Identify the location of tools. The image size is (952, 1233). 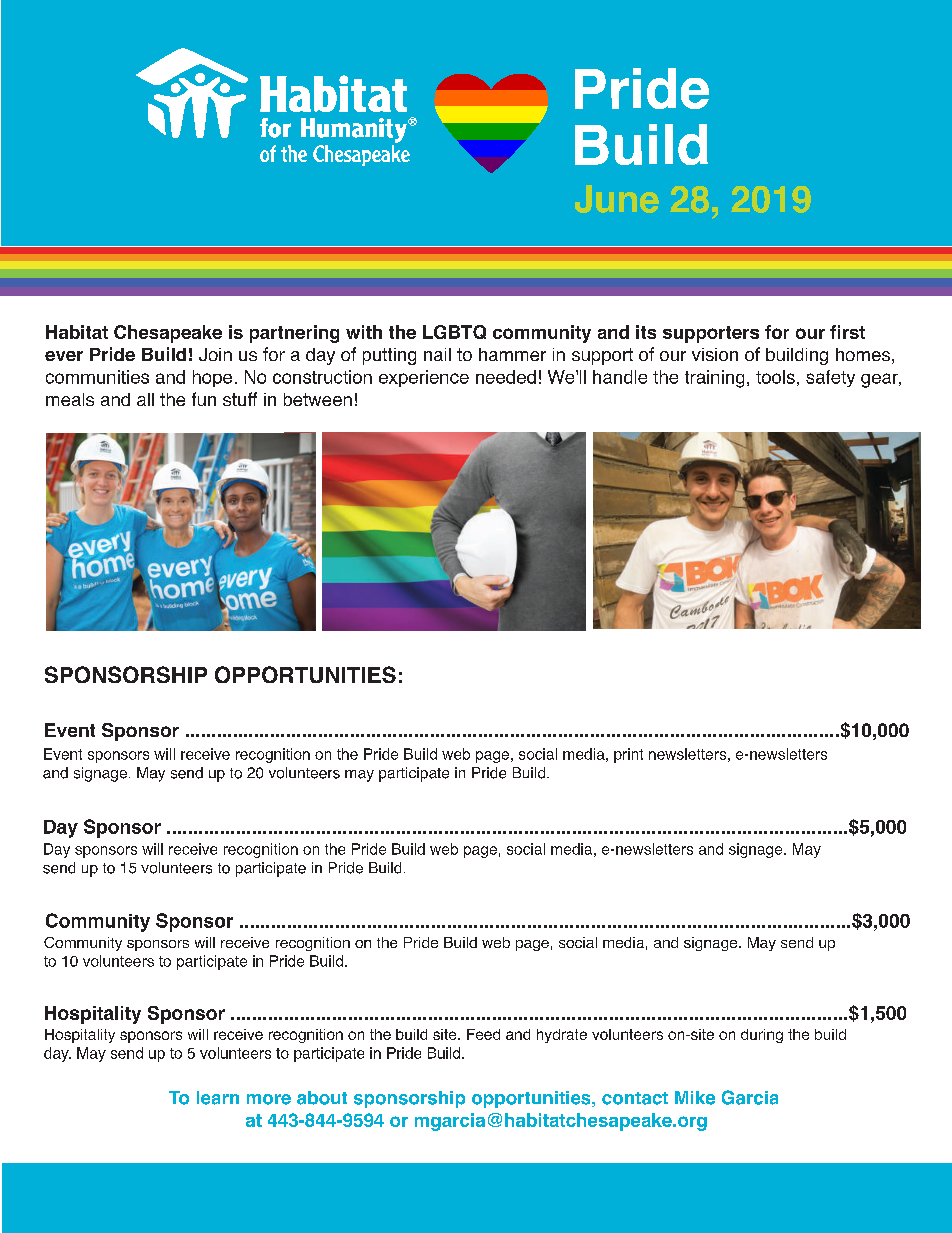
(775, 377).
